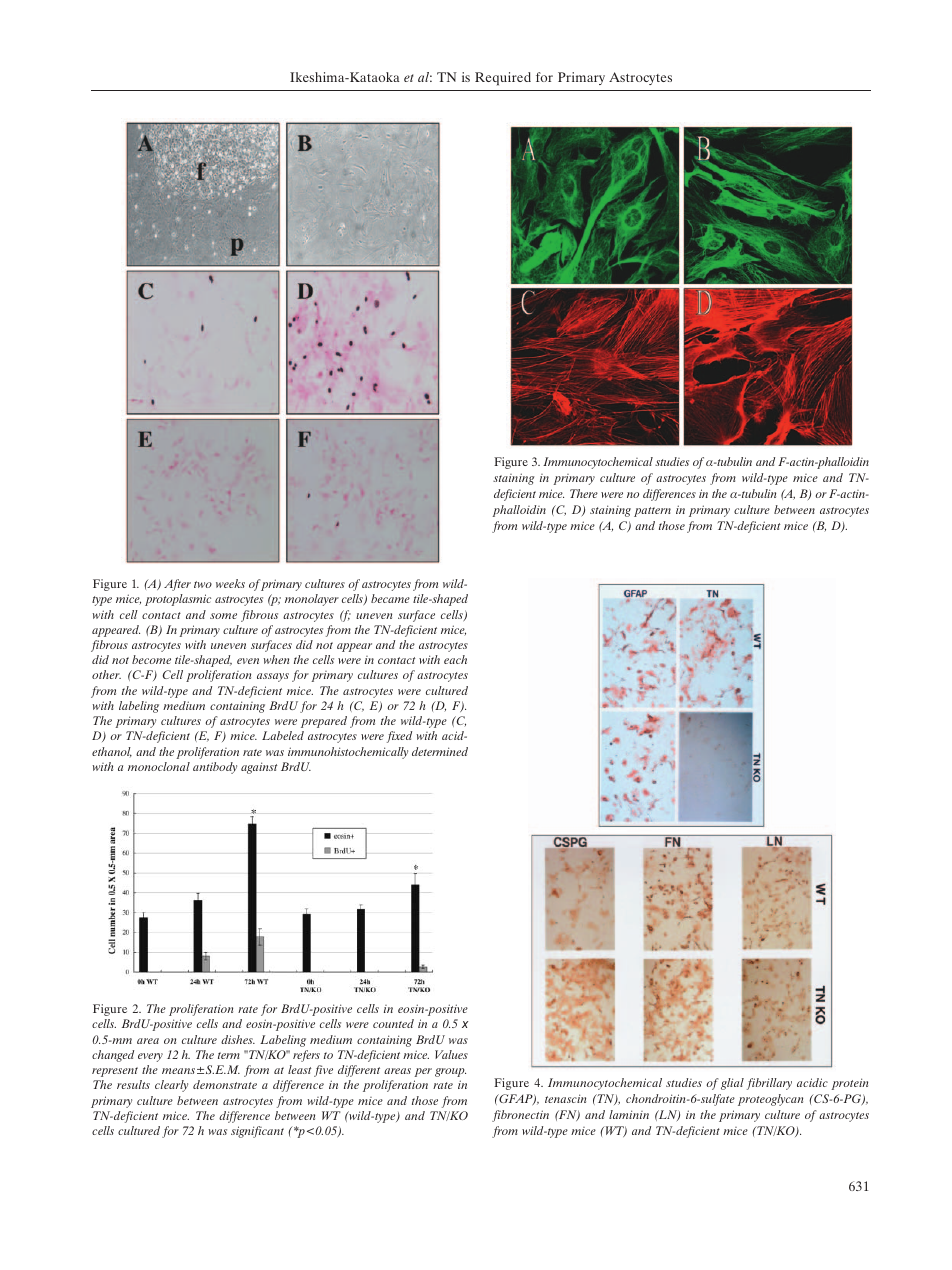 This screenshot has height=1270, width=952. What do you see at coordinates (520, 1116) in the screenshot?
I see `fibronectin` at bounding box center [520, 1116].
